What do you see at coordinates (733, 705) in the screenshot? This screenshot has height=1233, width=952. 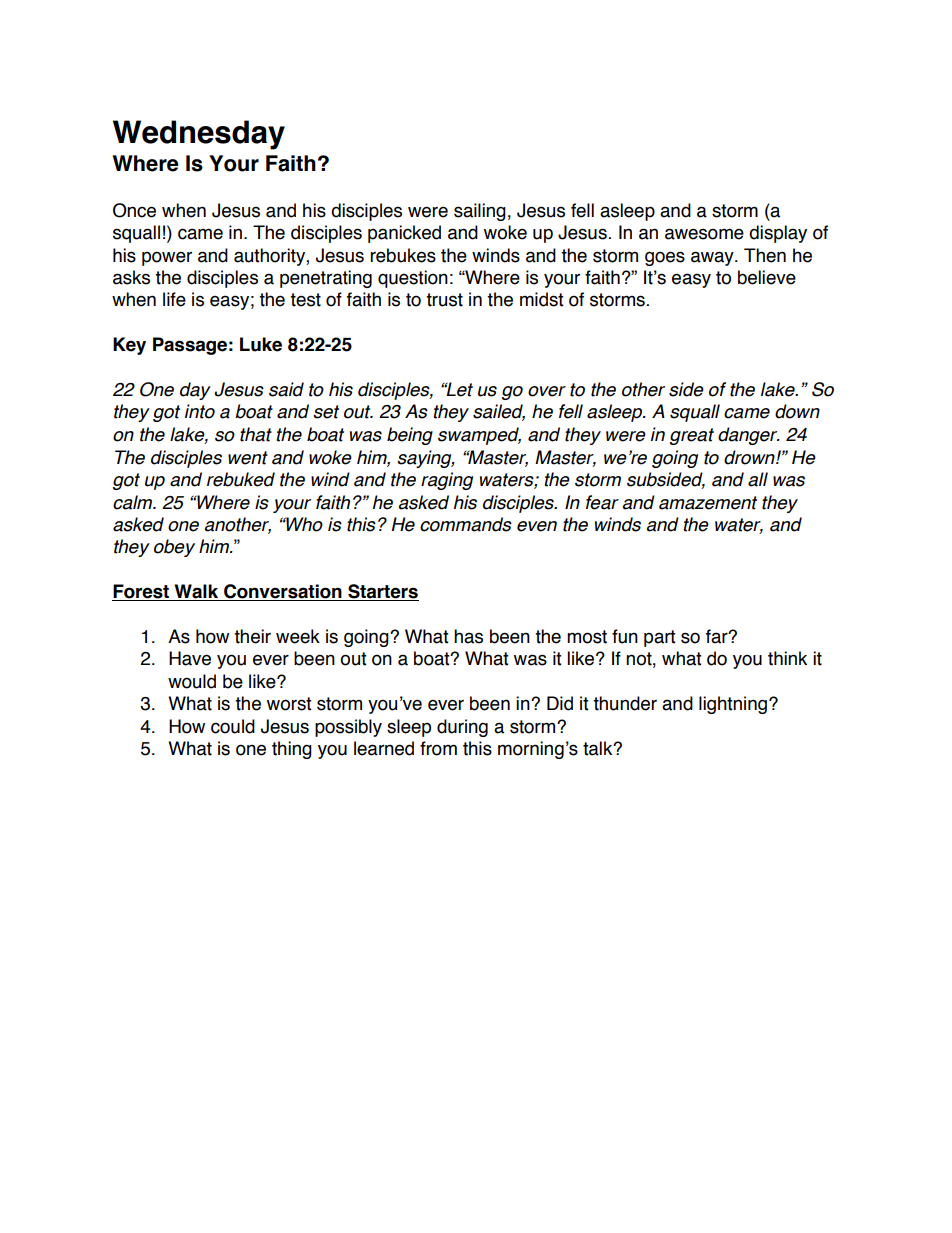 I see `lightning` at bounding box center [733, 705].
